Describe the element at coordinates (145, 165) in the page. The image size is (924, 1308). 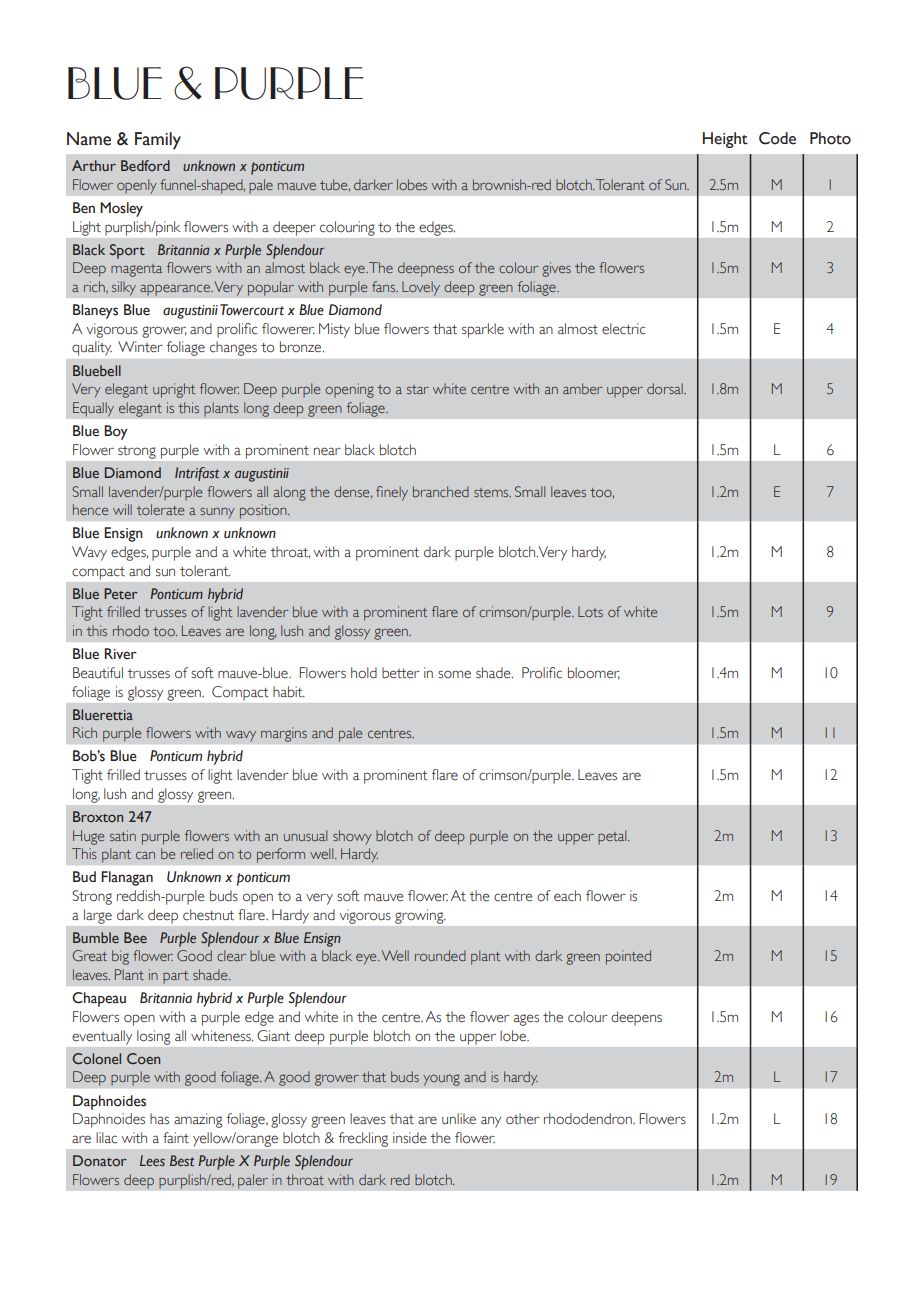
I see `Bedford` at that location.
